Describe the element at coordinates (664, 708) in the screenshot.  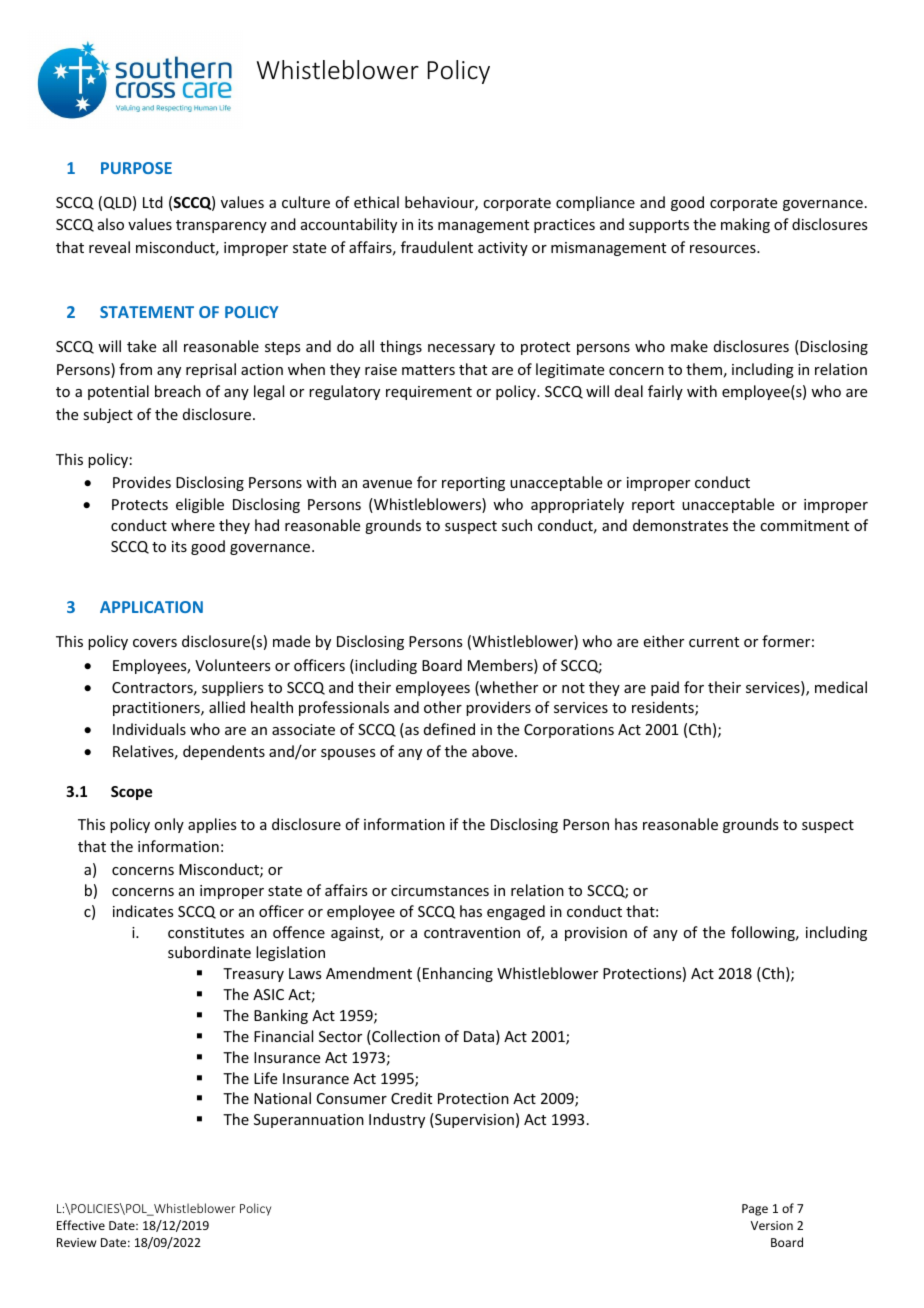
I see `residents` at that location.
